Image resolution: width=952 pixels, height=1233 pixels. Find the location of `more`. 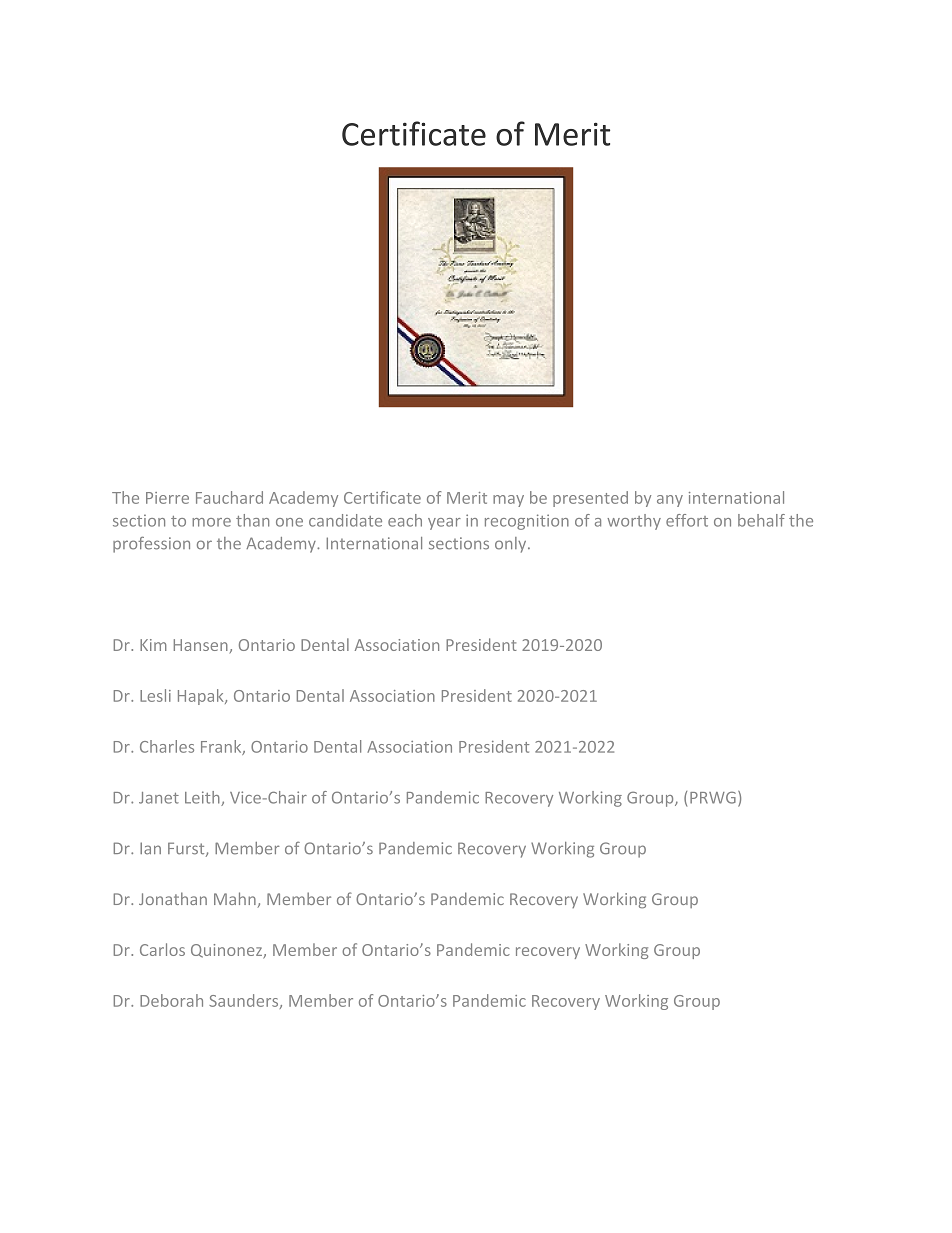

more is located at coordinates (211, 522).
